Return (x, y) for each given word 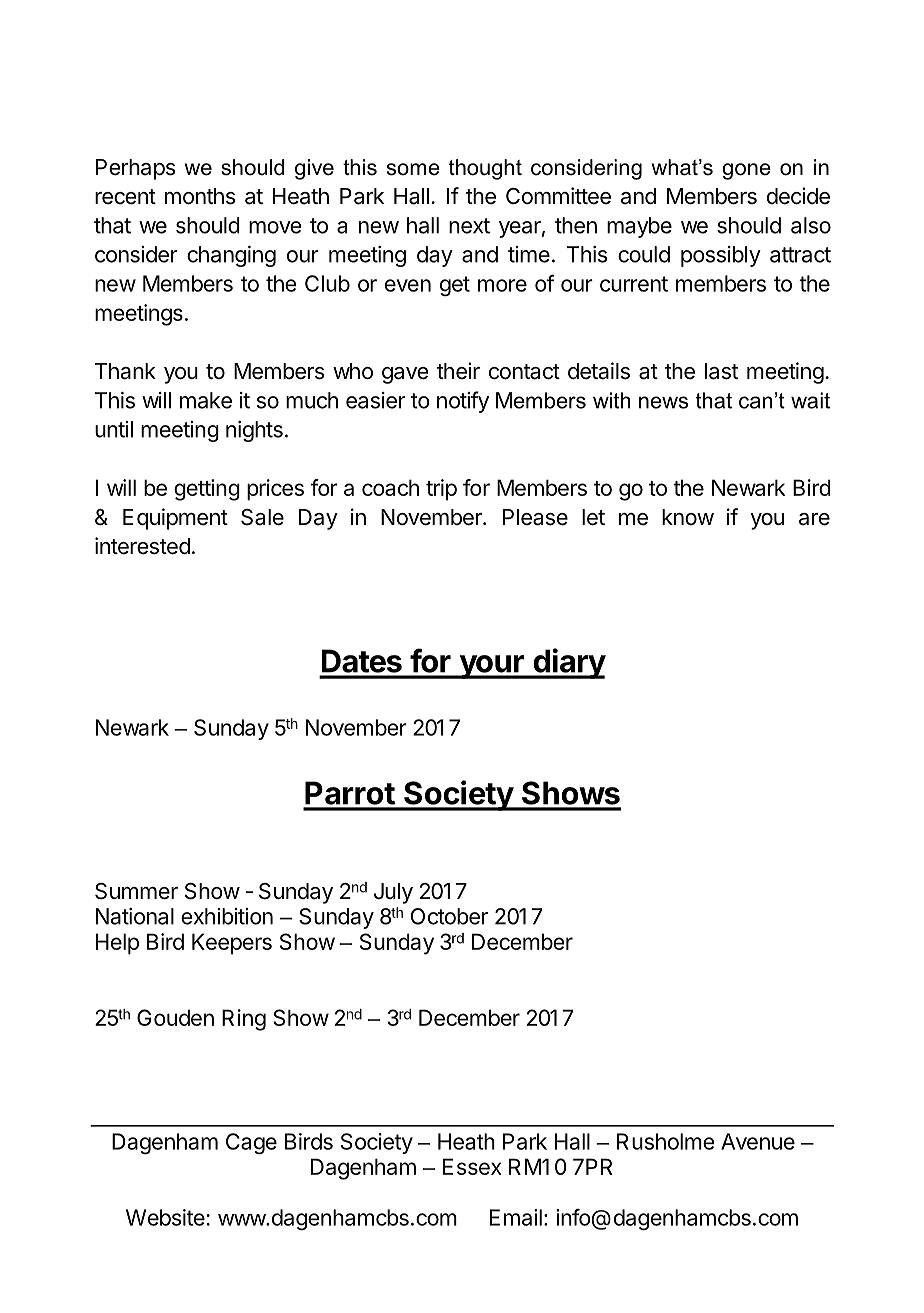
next (469, 226)
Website (165, 1217)
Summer (136, 891)
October (449, 916)
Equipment (175, 519)
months (200, 196)
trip (441, 490)
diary (568, 663)
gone (746, 171)
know (688, 517)
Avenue (758, 1141)
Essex (472, 1166)
